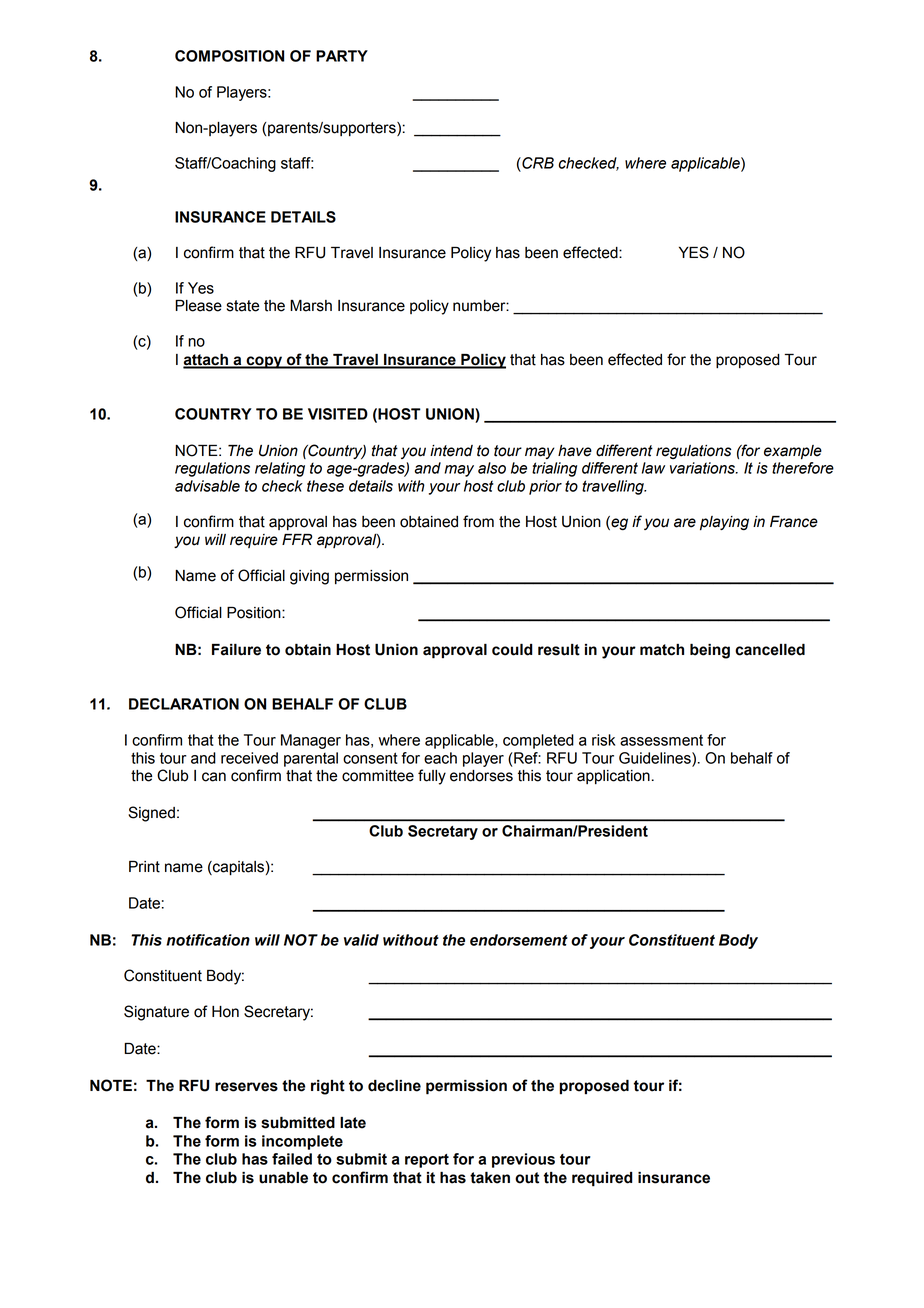 The height and width of the screenshot is (1308, 924). Describe the element at coordinates (703, 468) in the screenshot. I see `variations` at that location.
